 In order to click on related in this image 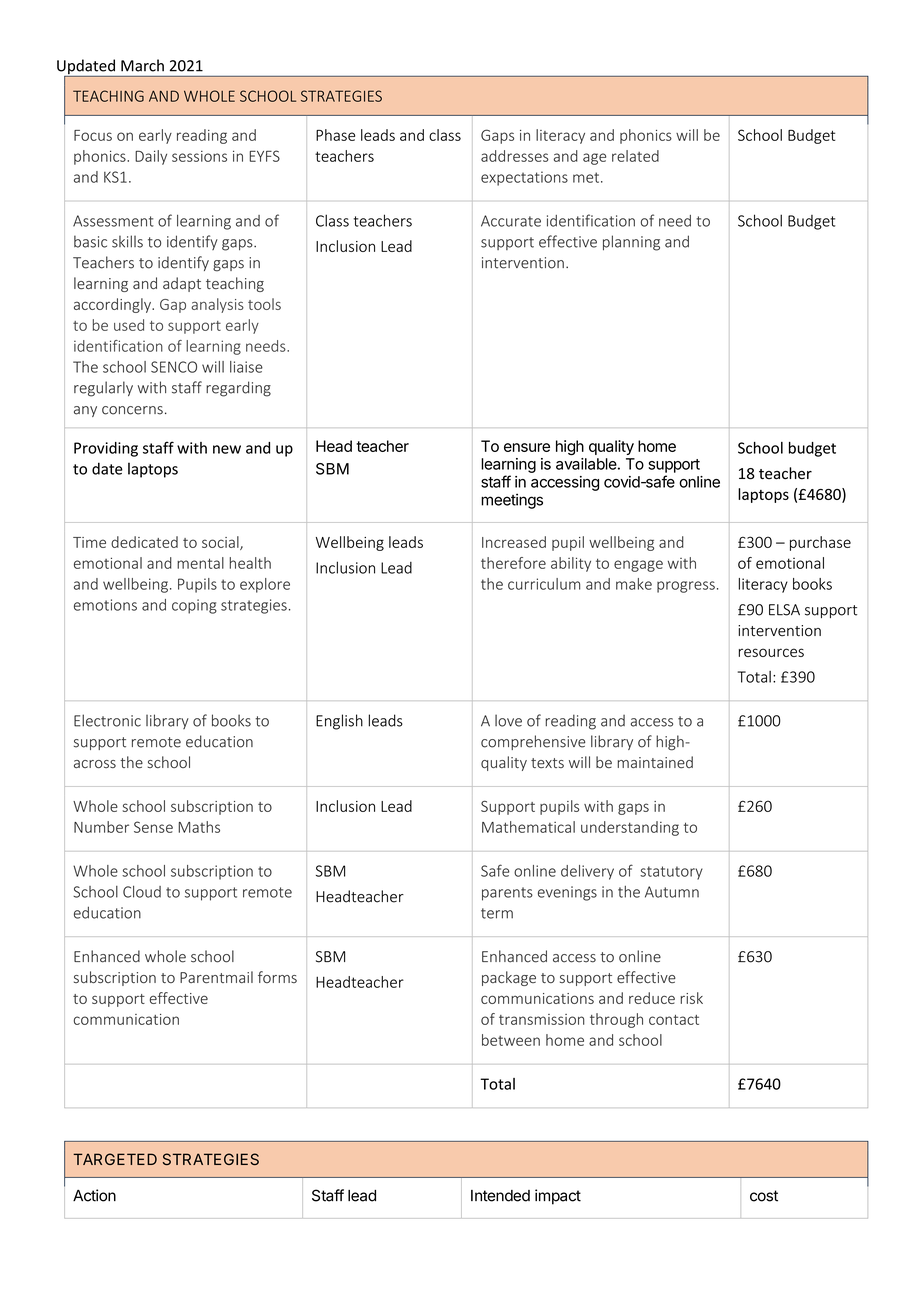, I will do `click(635, 156)`.
